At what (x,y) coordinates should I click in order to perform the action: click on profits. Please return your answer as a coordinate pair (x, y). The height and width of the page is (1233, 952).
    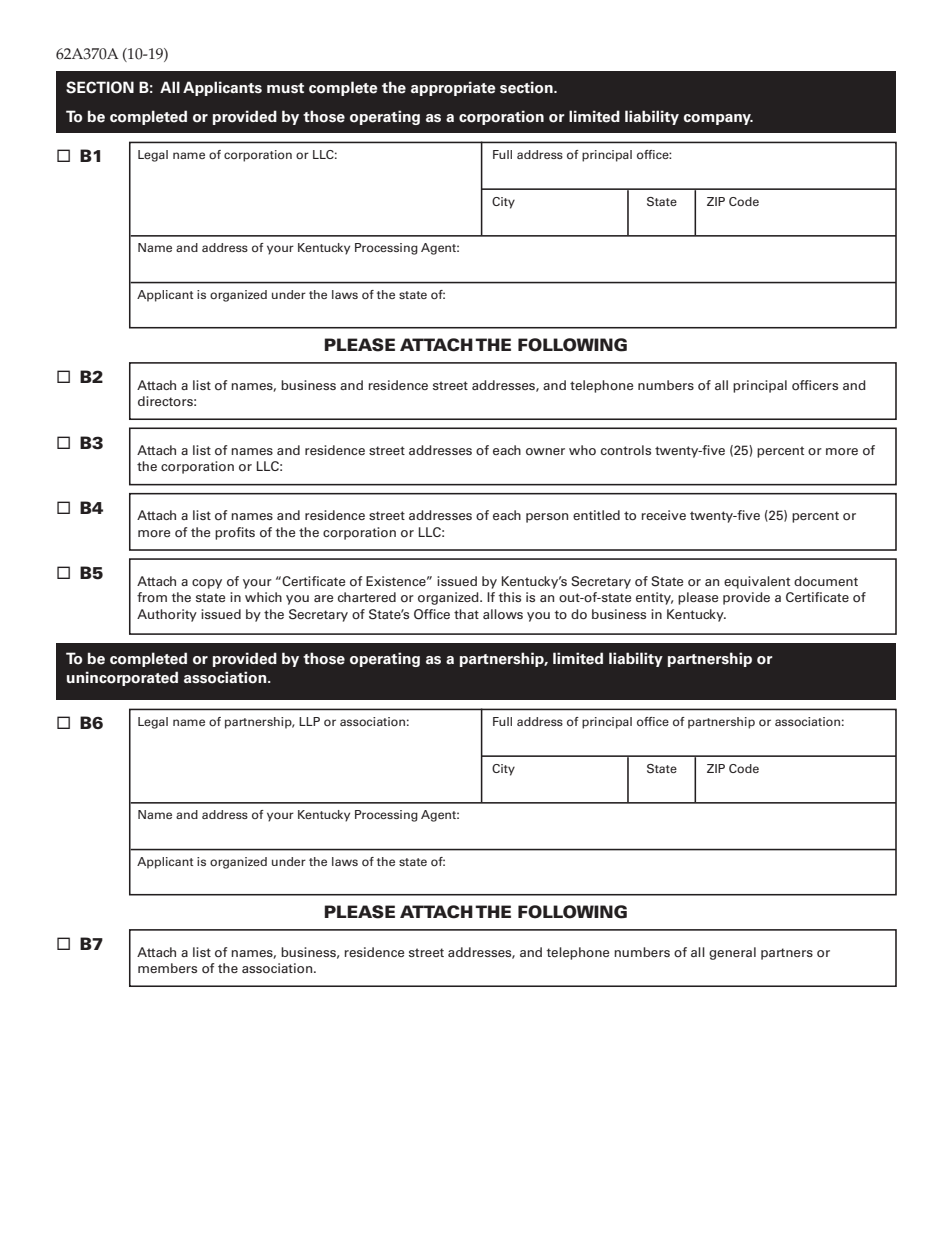
    Looking at the image, I should click on (235, 533).
